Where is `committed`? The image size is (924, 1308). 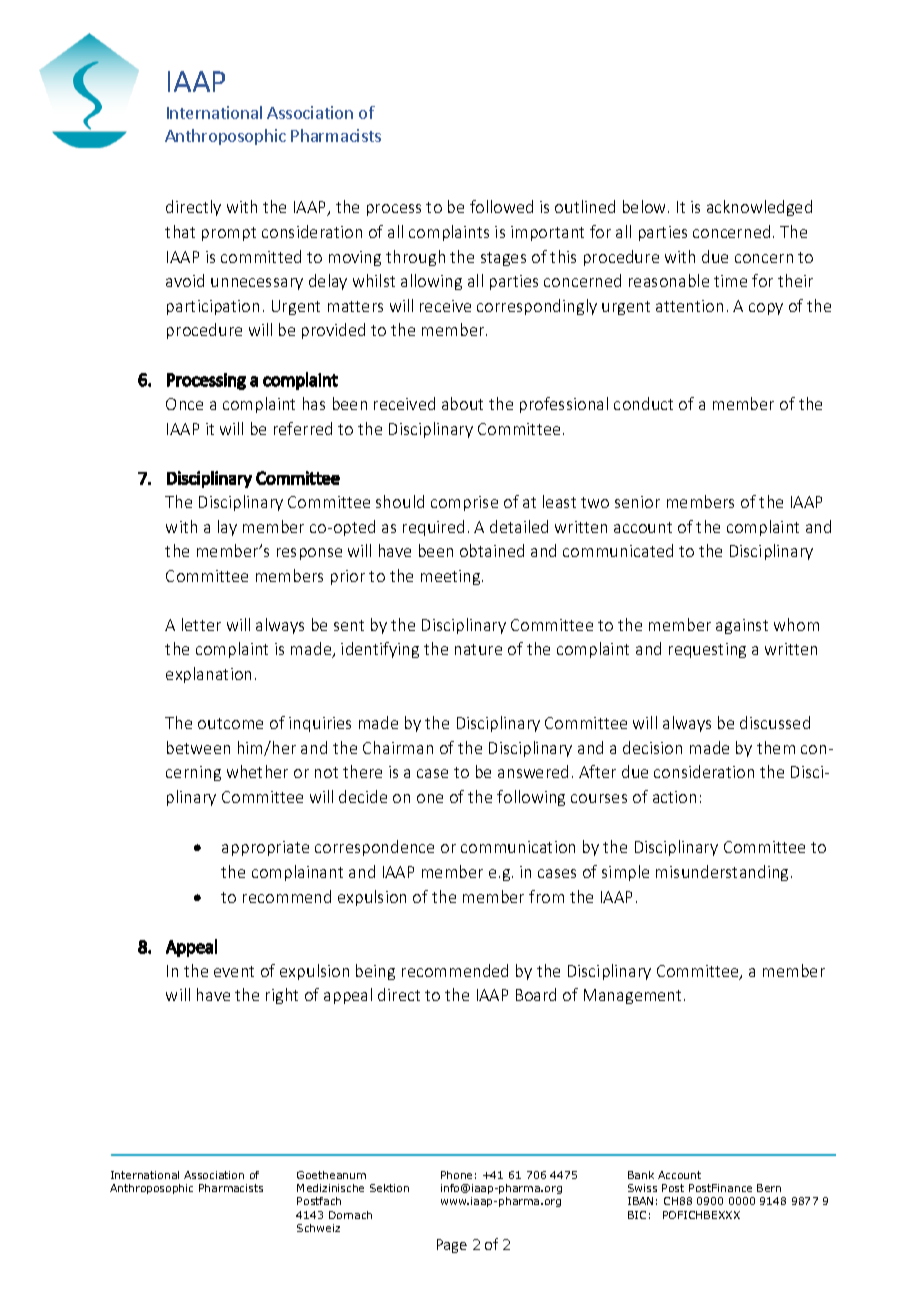
committed is located at coordinates (261, 256).
